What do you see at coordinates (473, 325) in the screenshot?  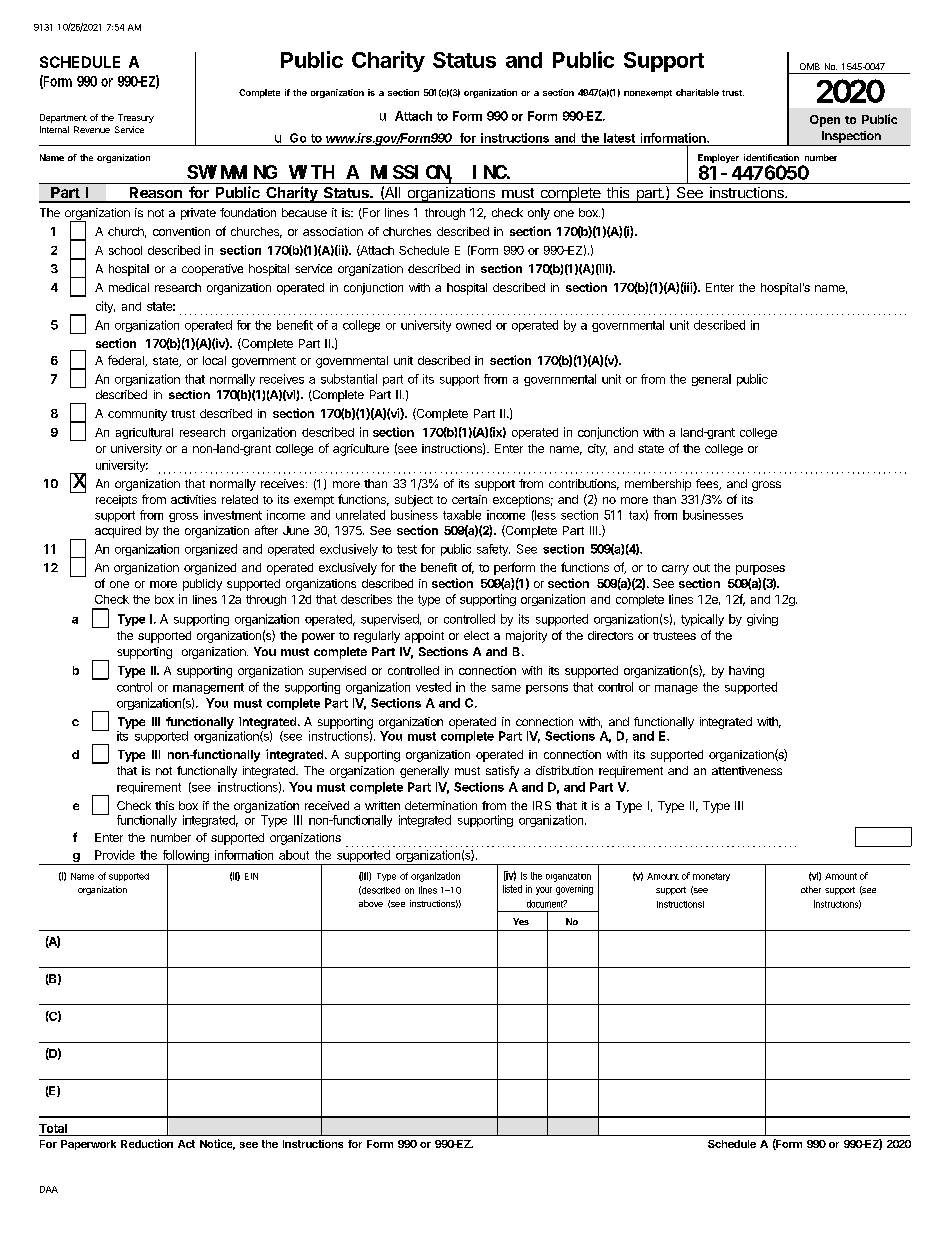 I see `owned` at bounding box center [473, 325].
